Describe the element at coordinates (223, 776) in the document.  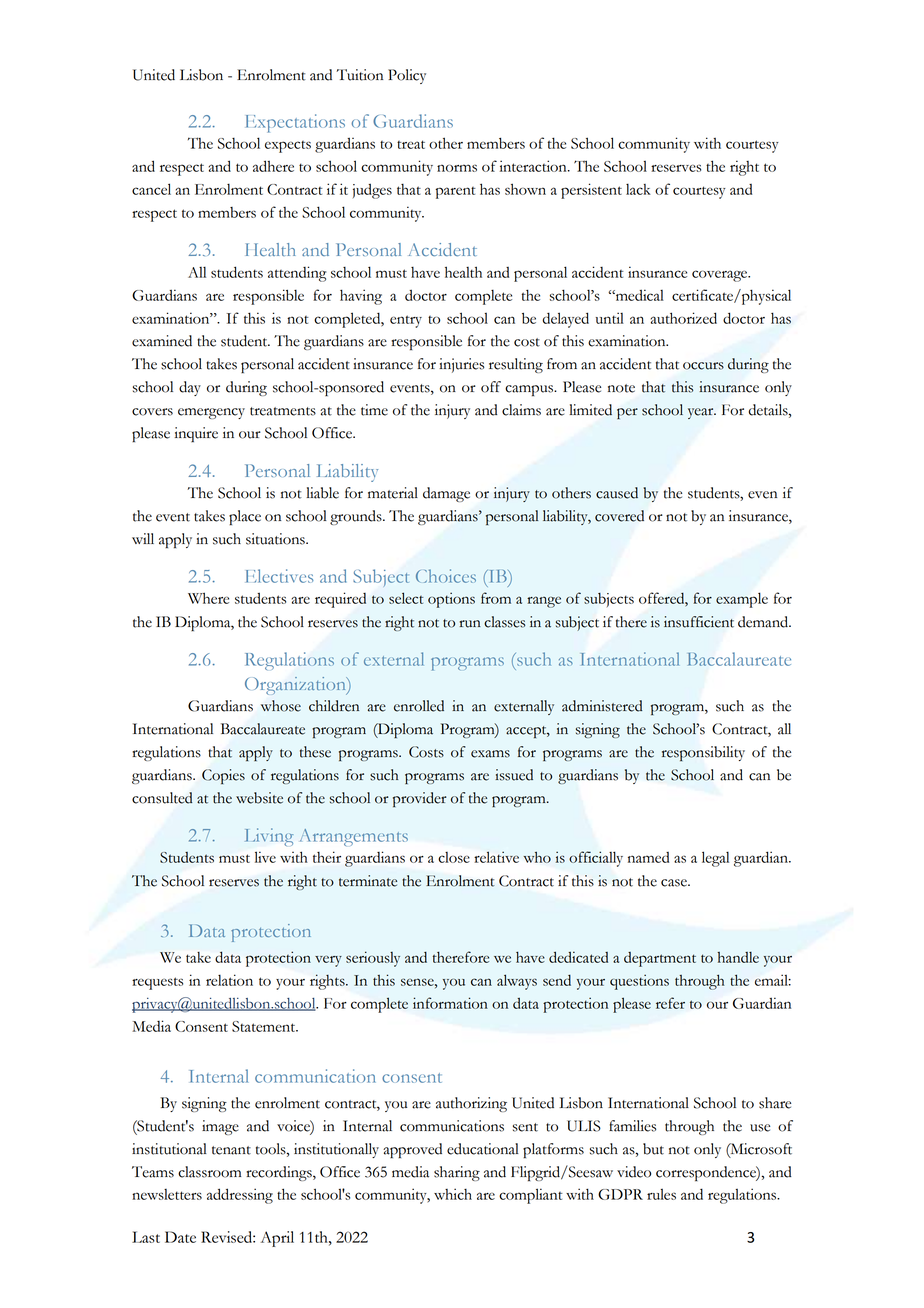
I see `Copies` at that location.
